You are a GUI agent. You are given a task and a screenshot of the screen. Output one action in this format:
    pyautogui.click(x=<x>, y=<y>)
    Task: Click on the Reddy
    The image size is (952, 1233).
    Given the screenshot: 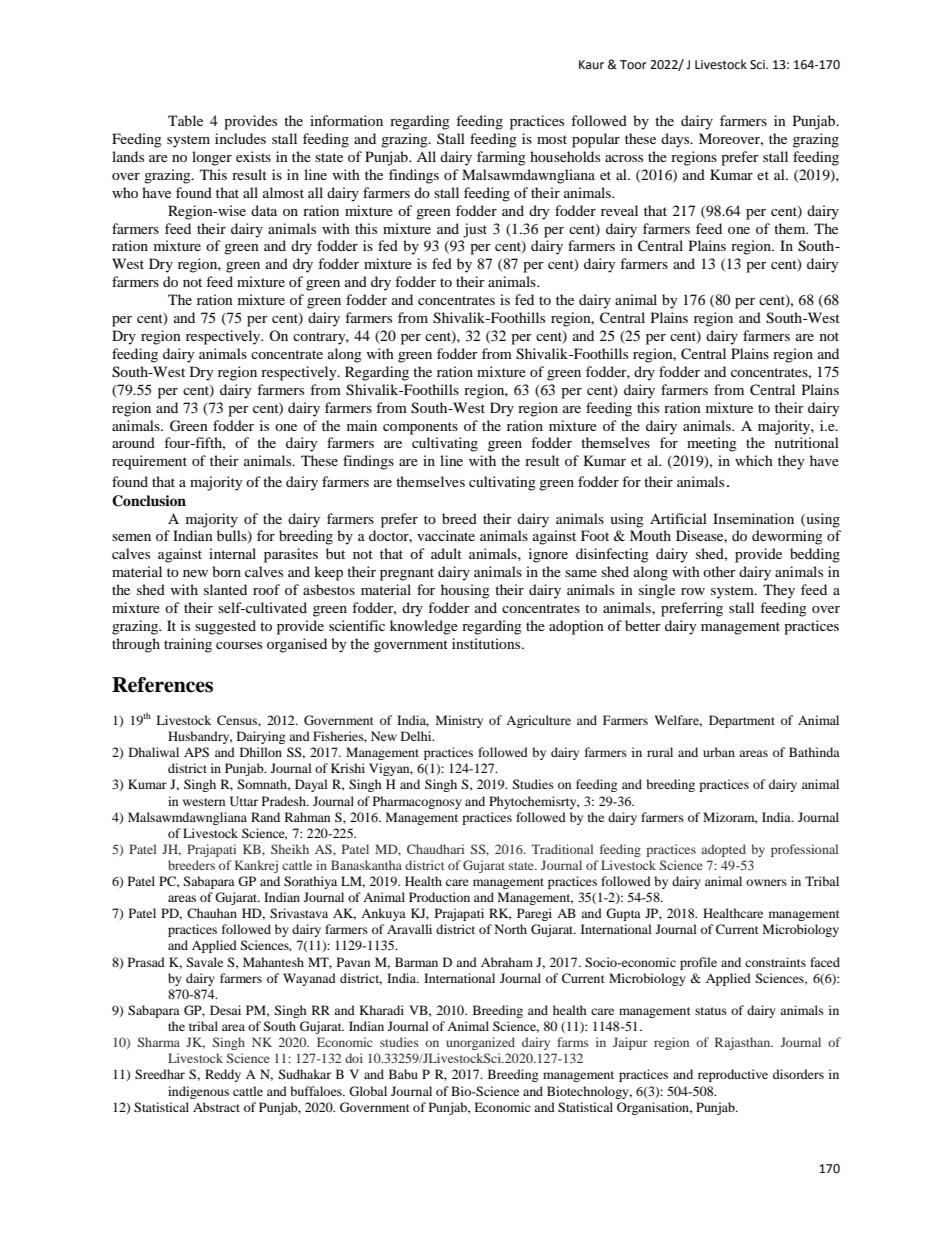 What is the action you would take?
    pyautogui.click(x=223, y=1075)
